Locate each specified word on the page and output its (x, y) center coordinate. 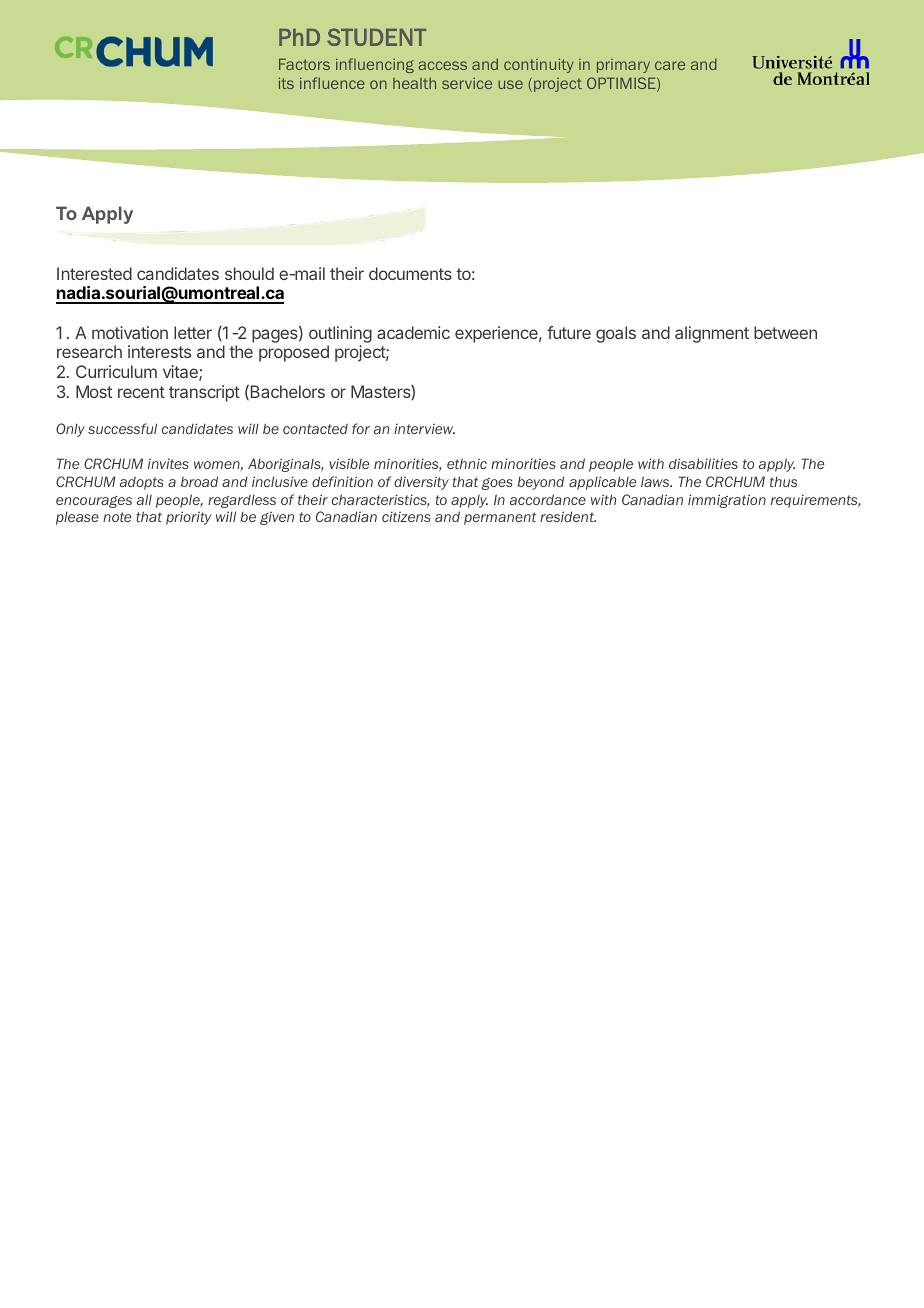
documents (410, 273)
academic (413, 332)
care (670, 65)
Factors (304, 64)
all (144, 499)
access (442, 65)
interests (159, 351)
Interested (94, 273)
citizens (406, 516)
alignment (712, 334)
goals (616, 334)
